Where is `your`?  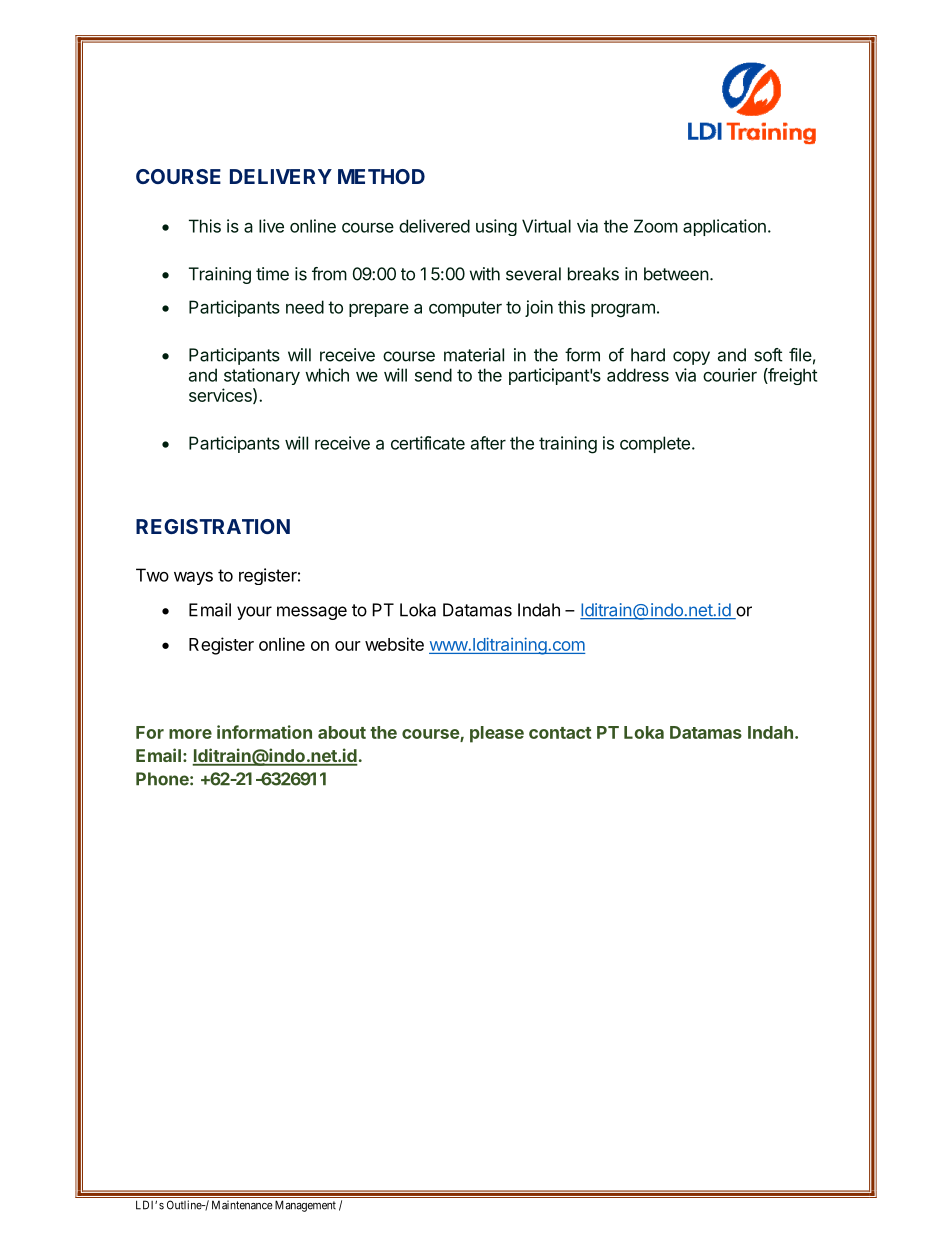
your is located at coordinates (254, 613).
